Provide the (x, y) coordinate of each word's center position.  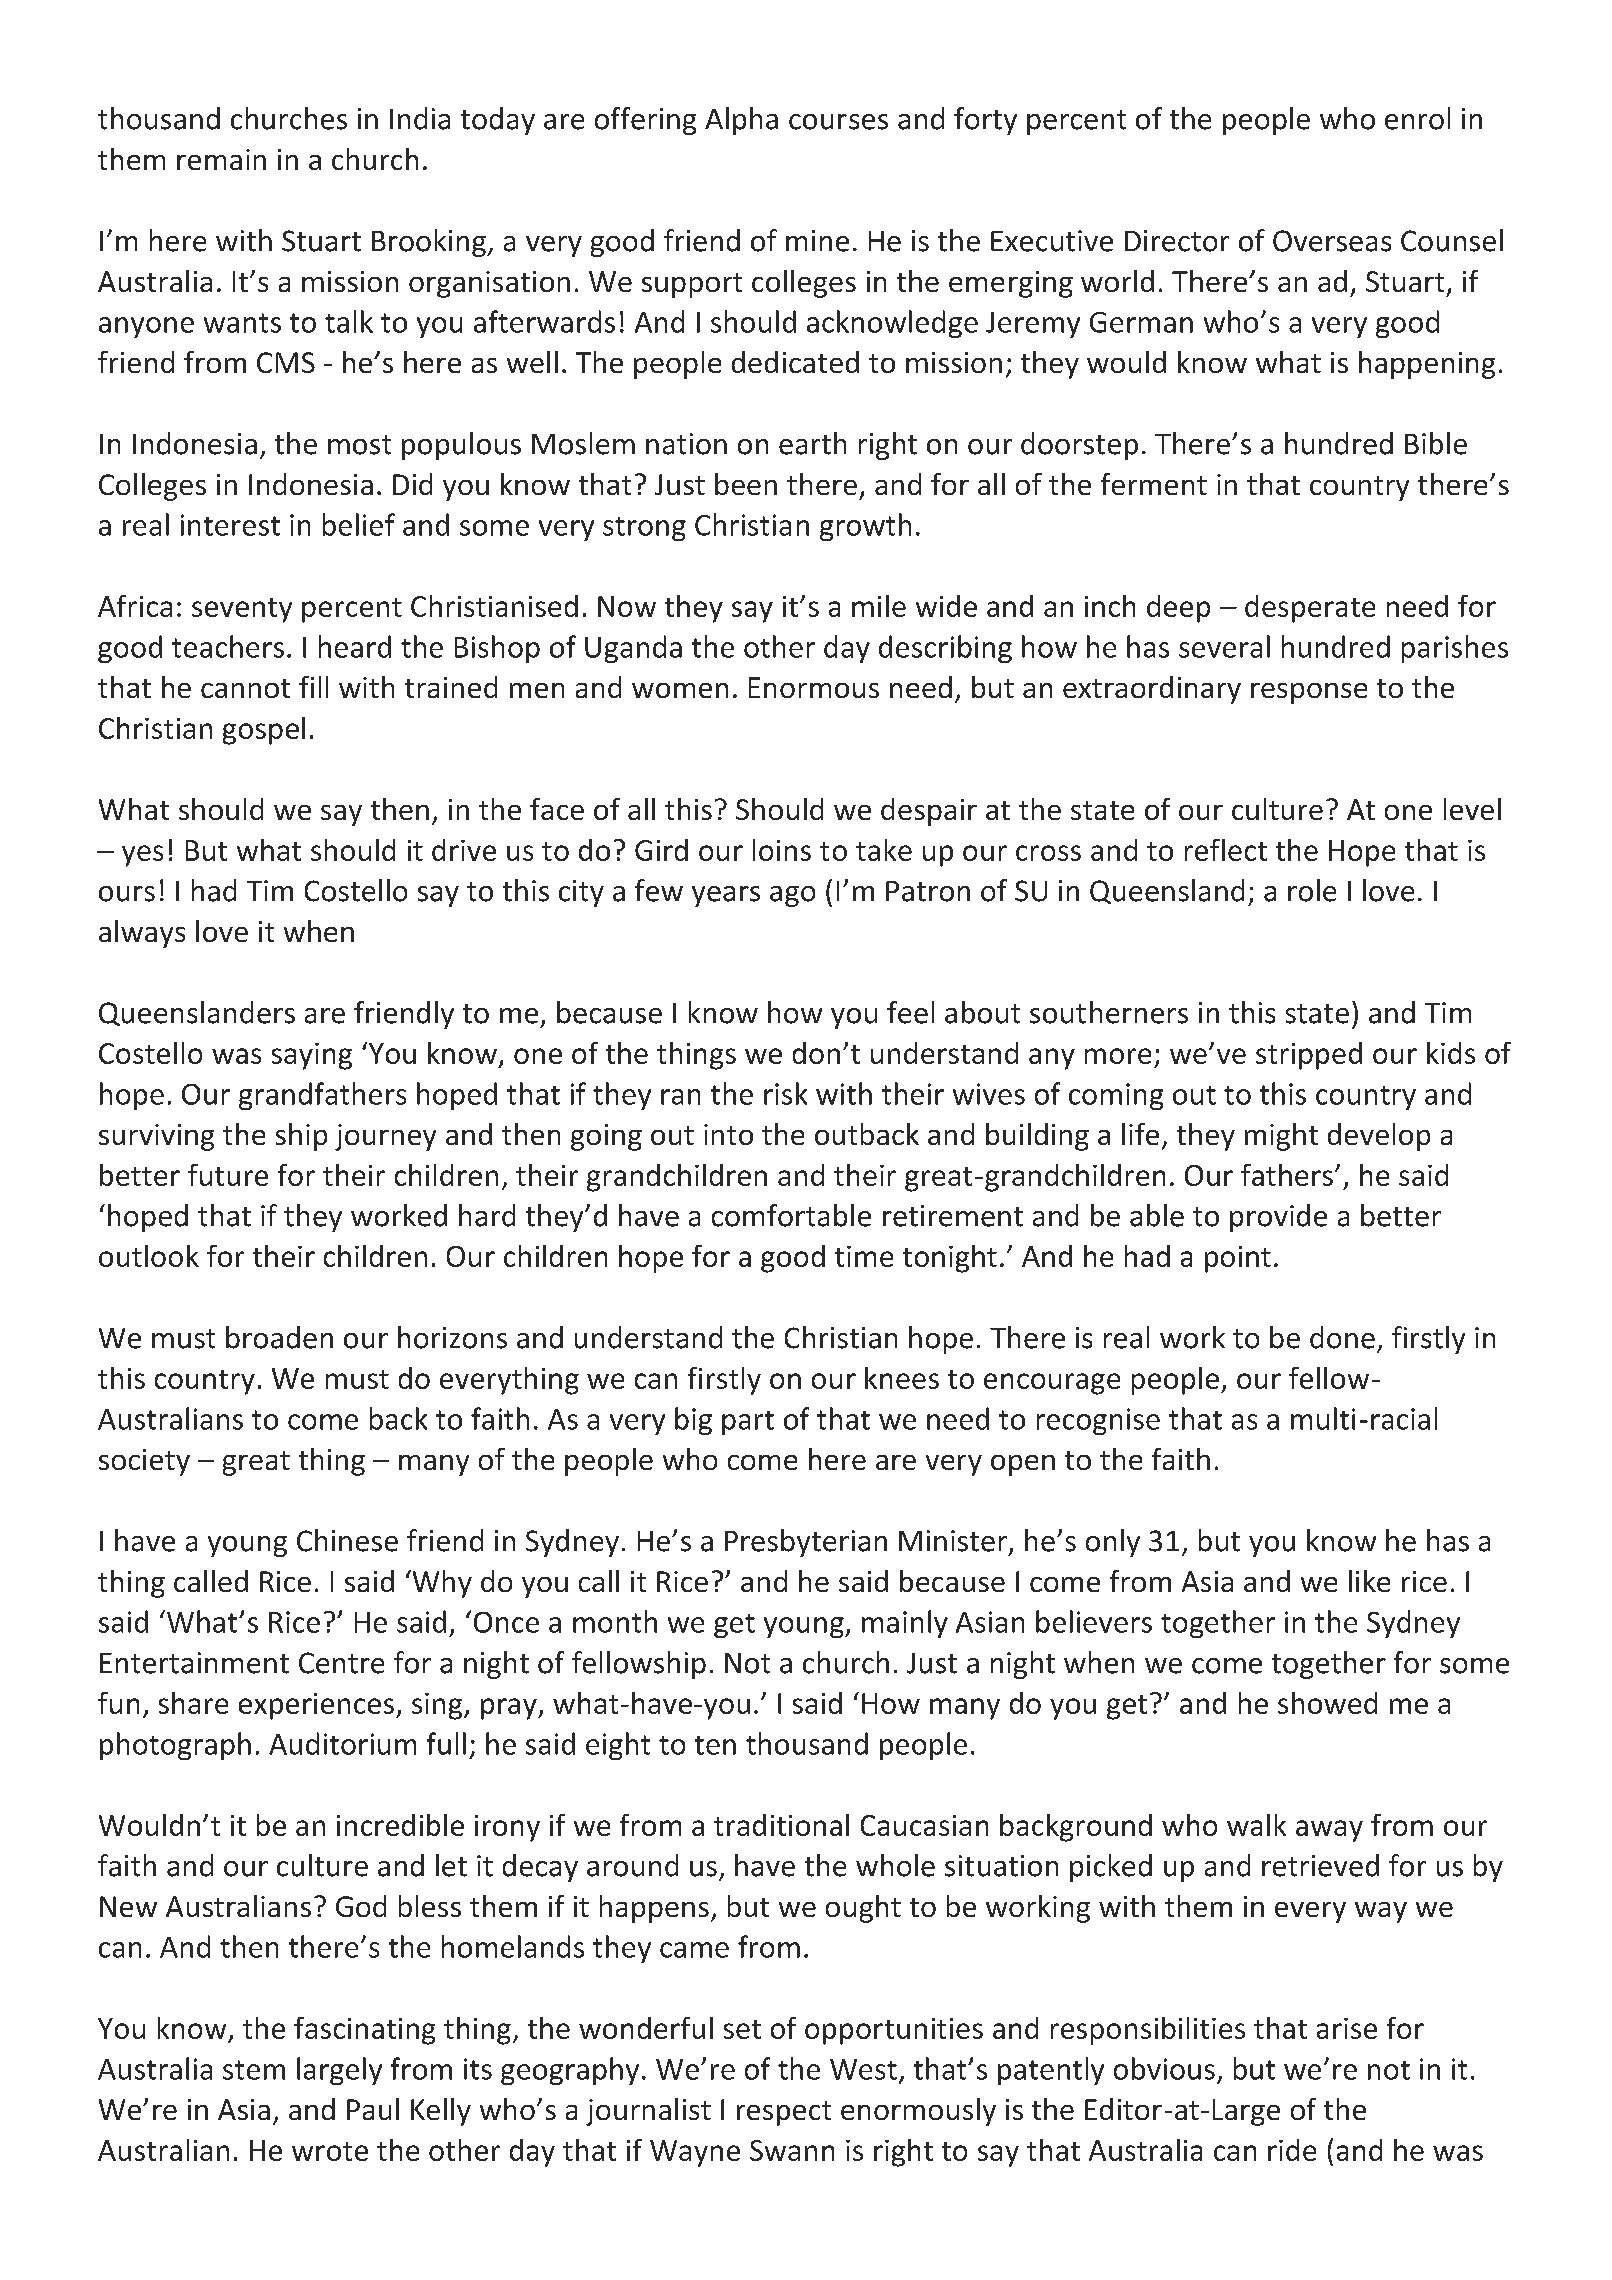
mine (817, 241)
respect (784, 2113)
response (1309, 693)
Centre (341, 1663)
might (1281, 1137)
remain (221, 159)
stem (254, 2070)
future (228, 1175)
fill (313, 687)
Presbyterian (806, 1543)
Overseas (1332, 241)
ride (1292, 2150)
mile (879, 606)
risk (785, 1093)
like (1369, 1581)
